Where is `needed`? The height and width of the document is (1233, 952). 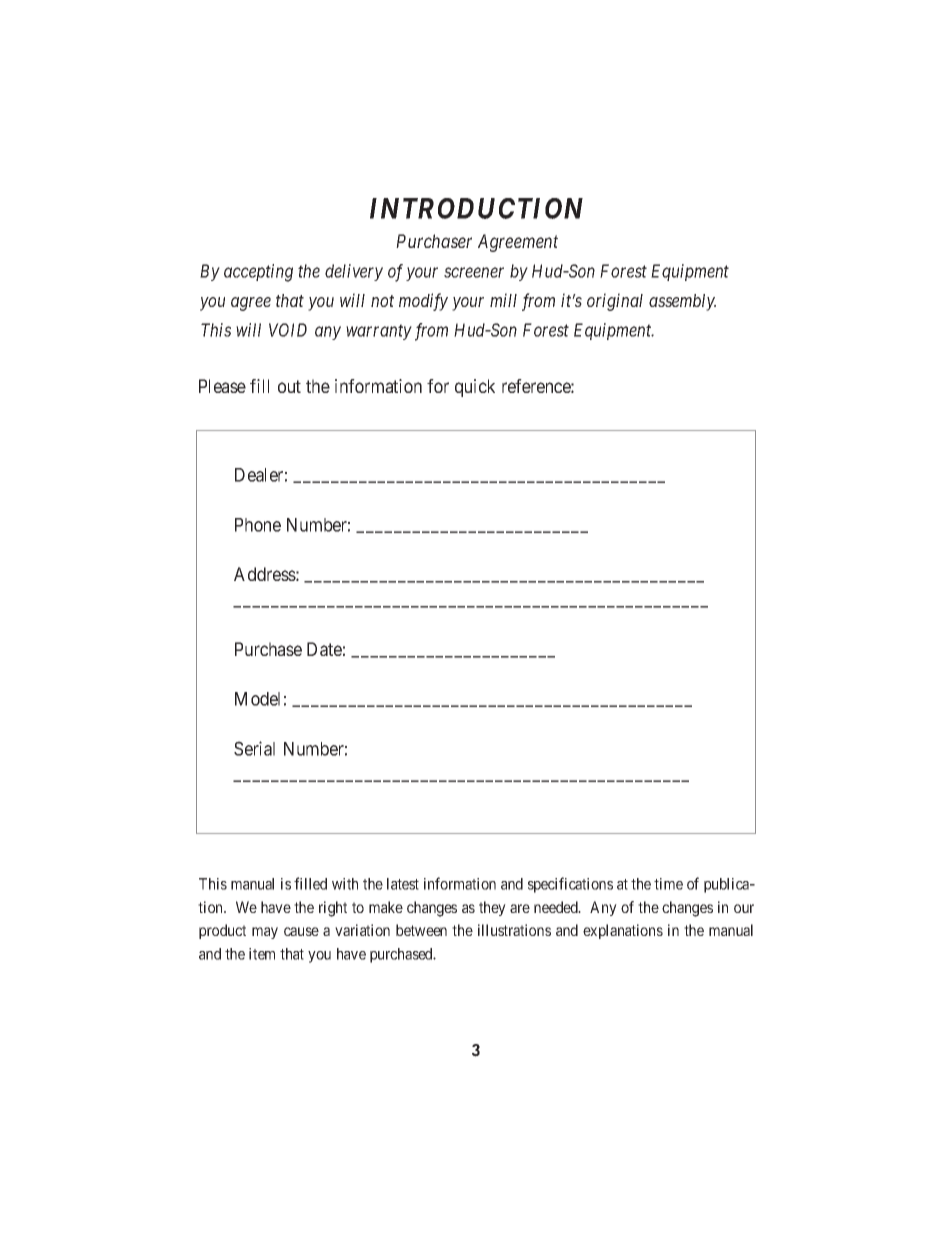 needed is located at coordinates (557, 907).
